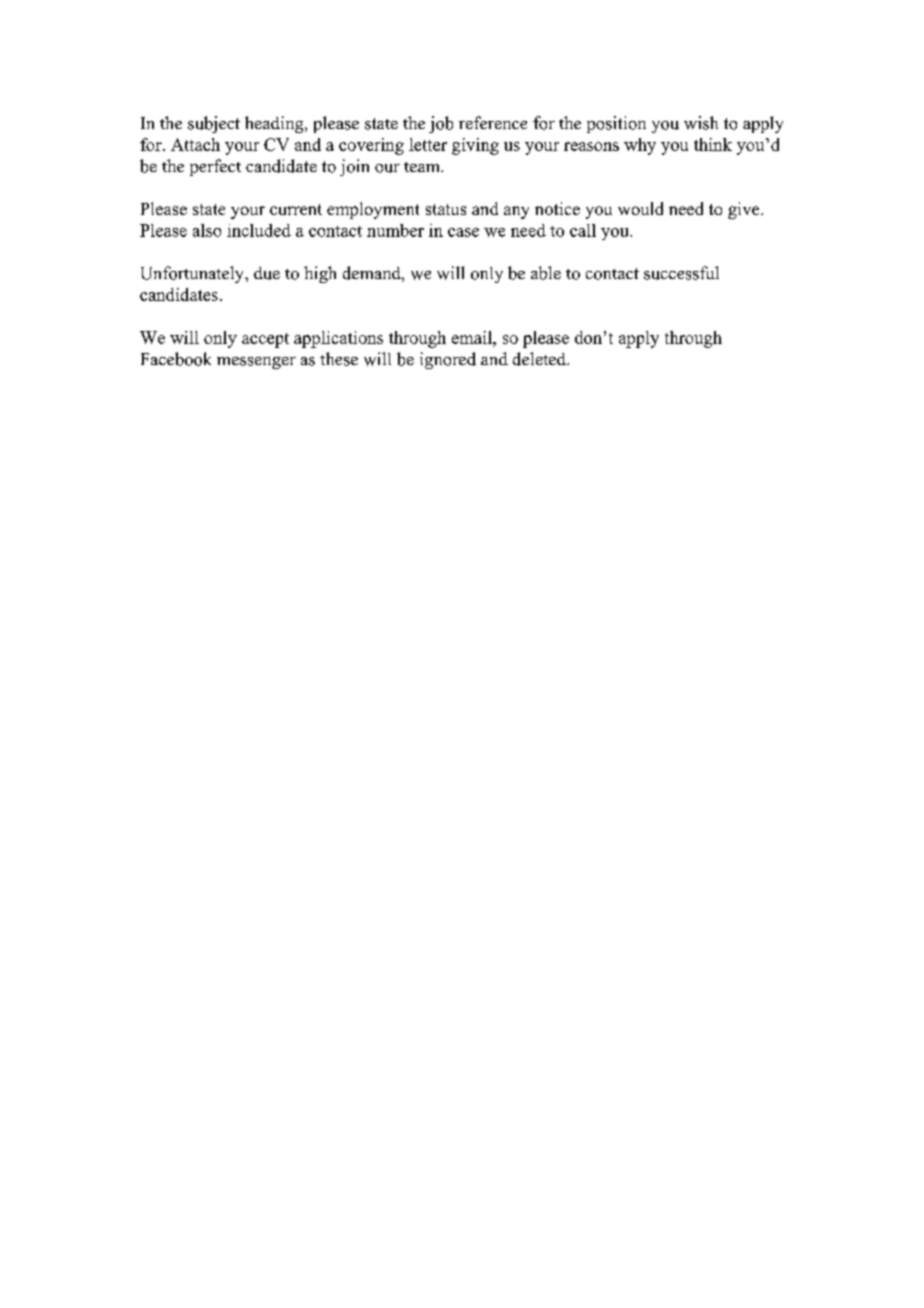 The height and width of the document is (1308, 924). Describe the element at coordinates (267, 273) in the document. I see `due` at that location.
